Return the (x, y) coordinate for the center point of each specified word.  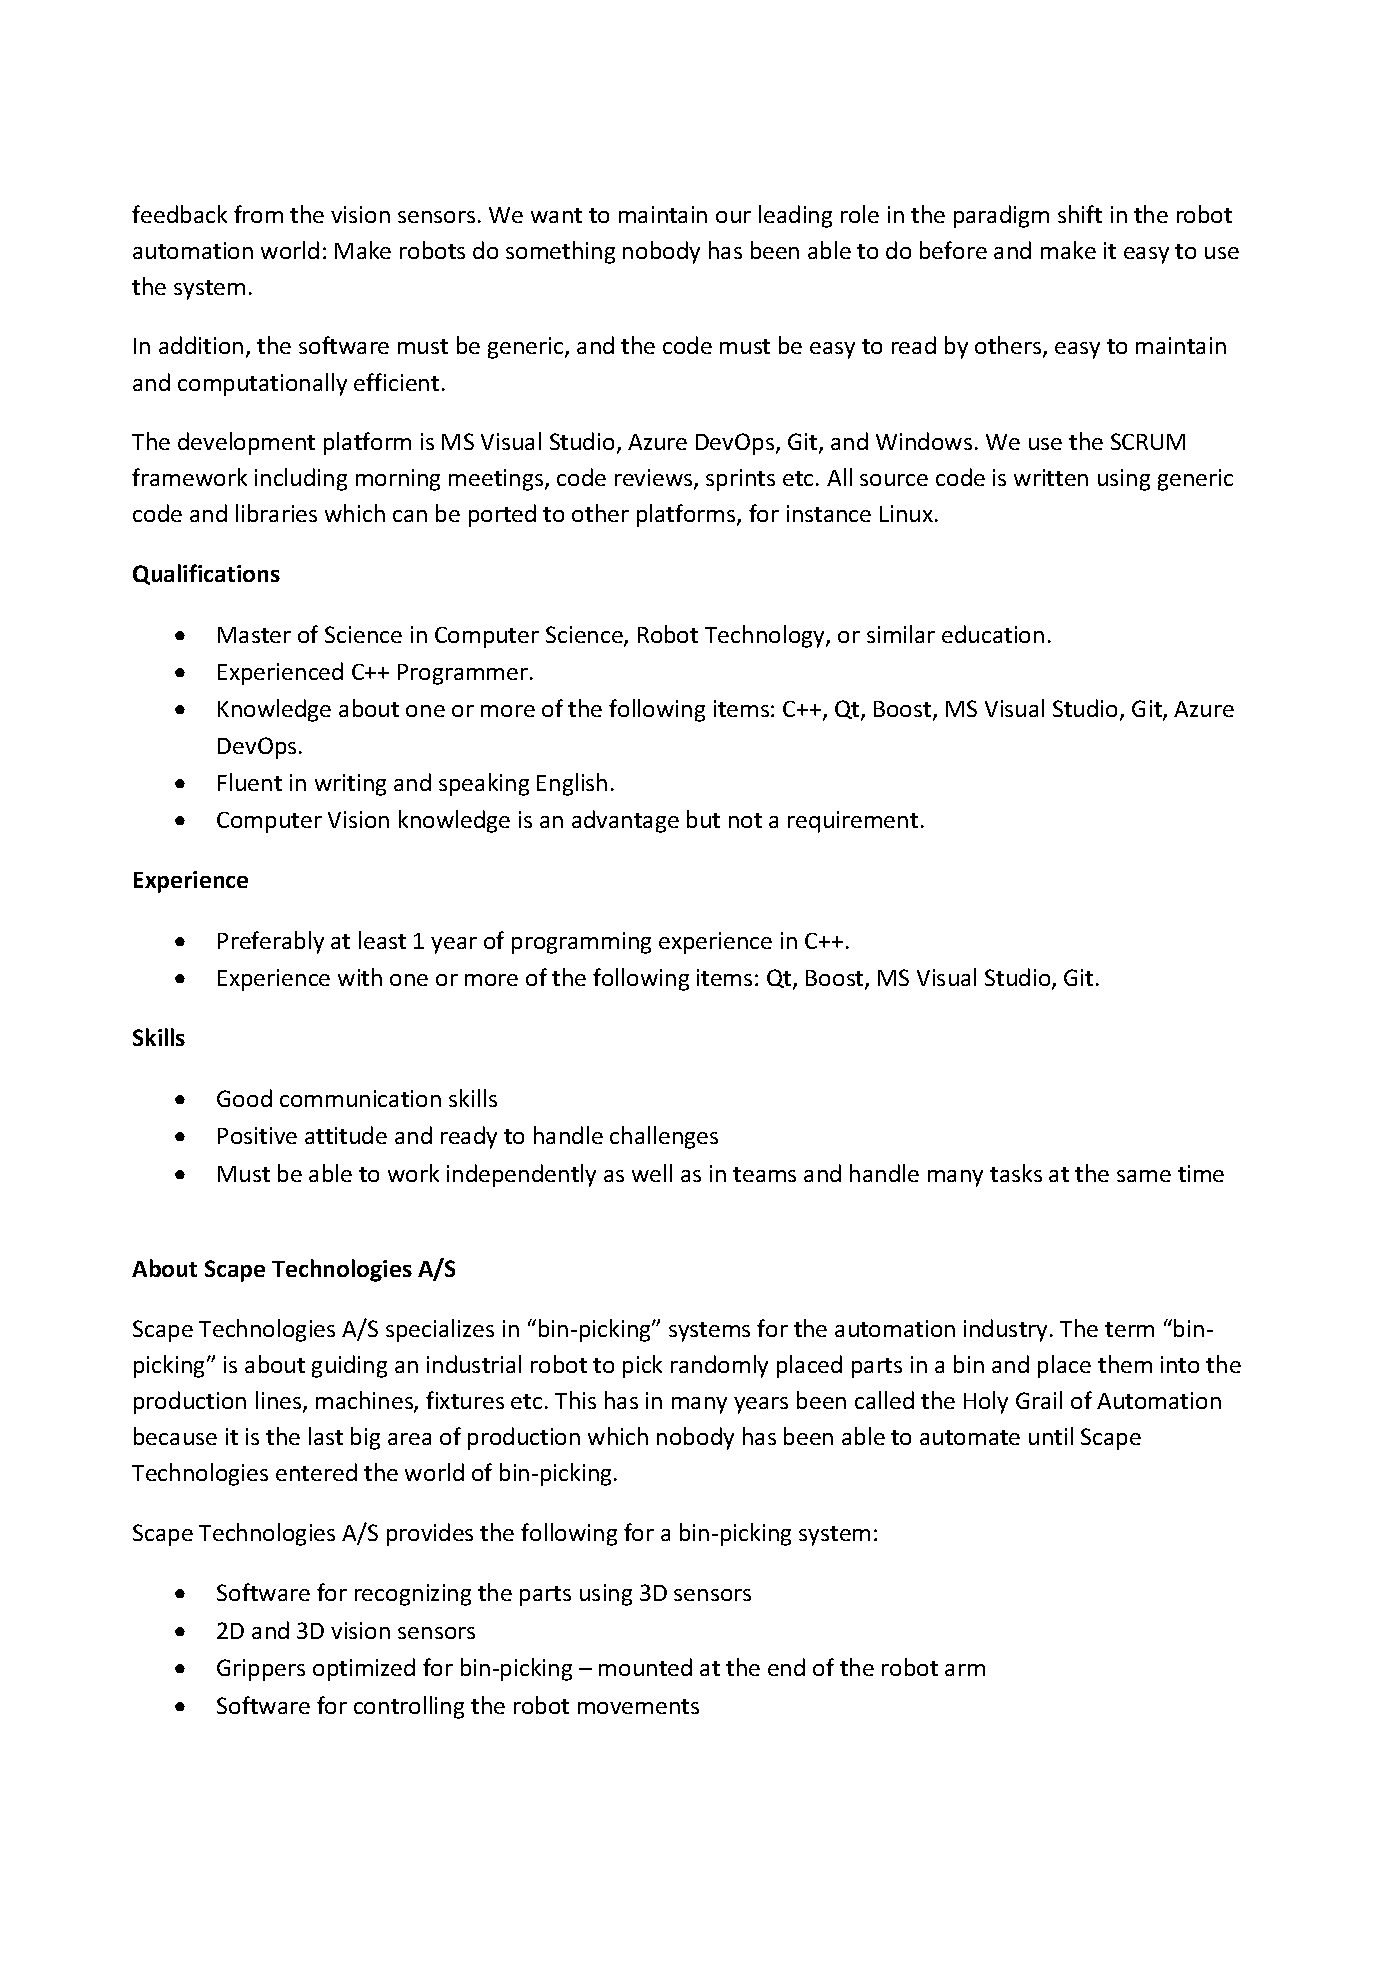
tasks (1016, 1173)
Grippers (261, 1670)
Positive (257, 1135)
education (993, 634)
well (652, 1173)
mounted (645, 1667)
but (703, 819)
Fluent (250, 782)
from (258, 214)
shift (1080, 214)
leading (795, 216)
